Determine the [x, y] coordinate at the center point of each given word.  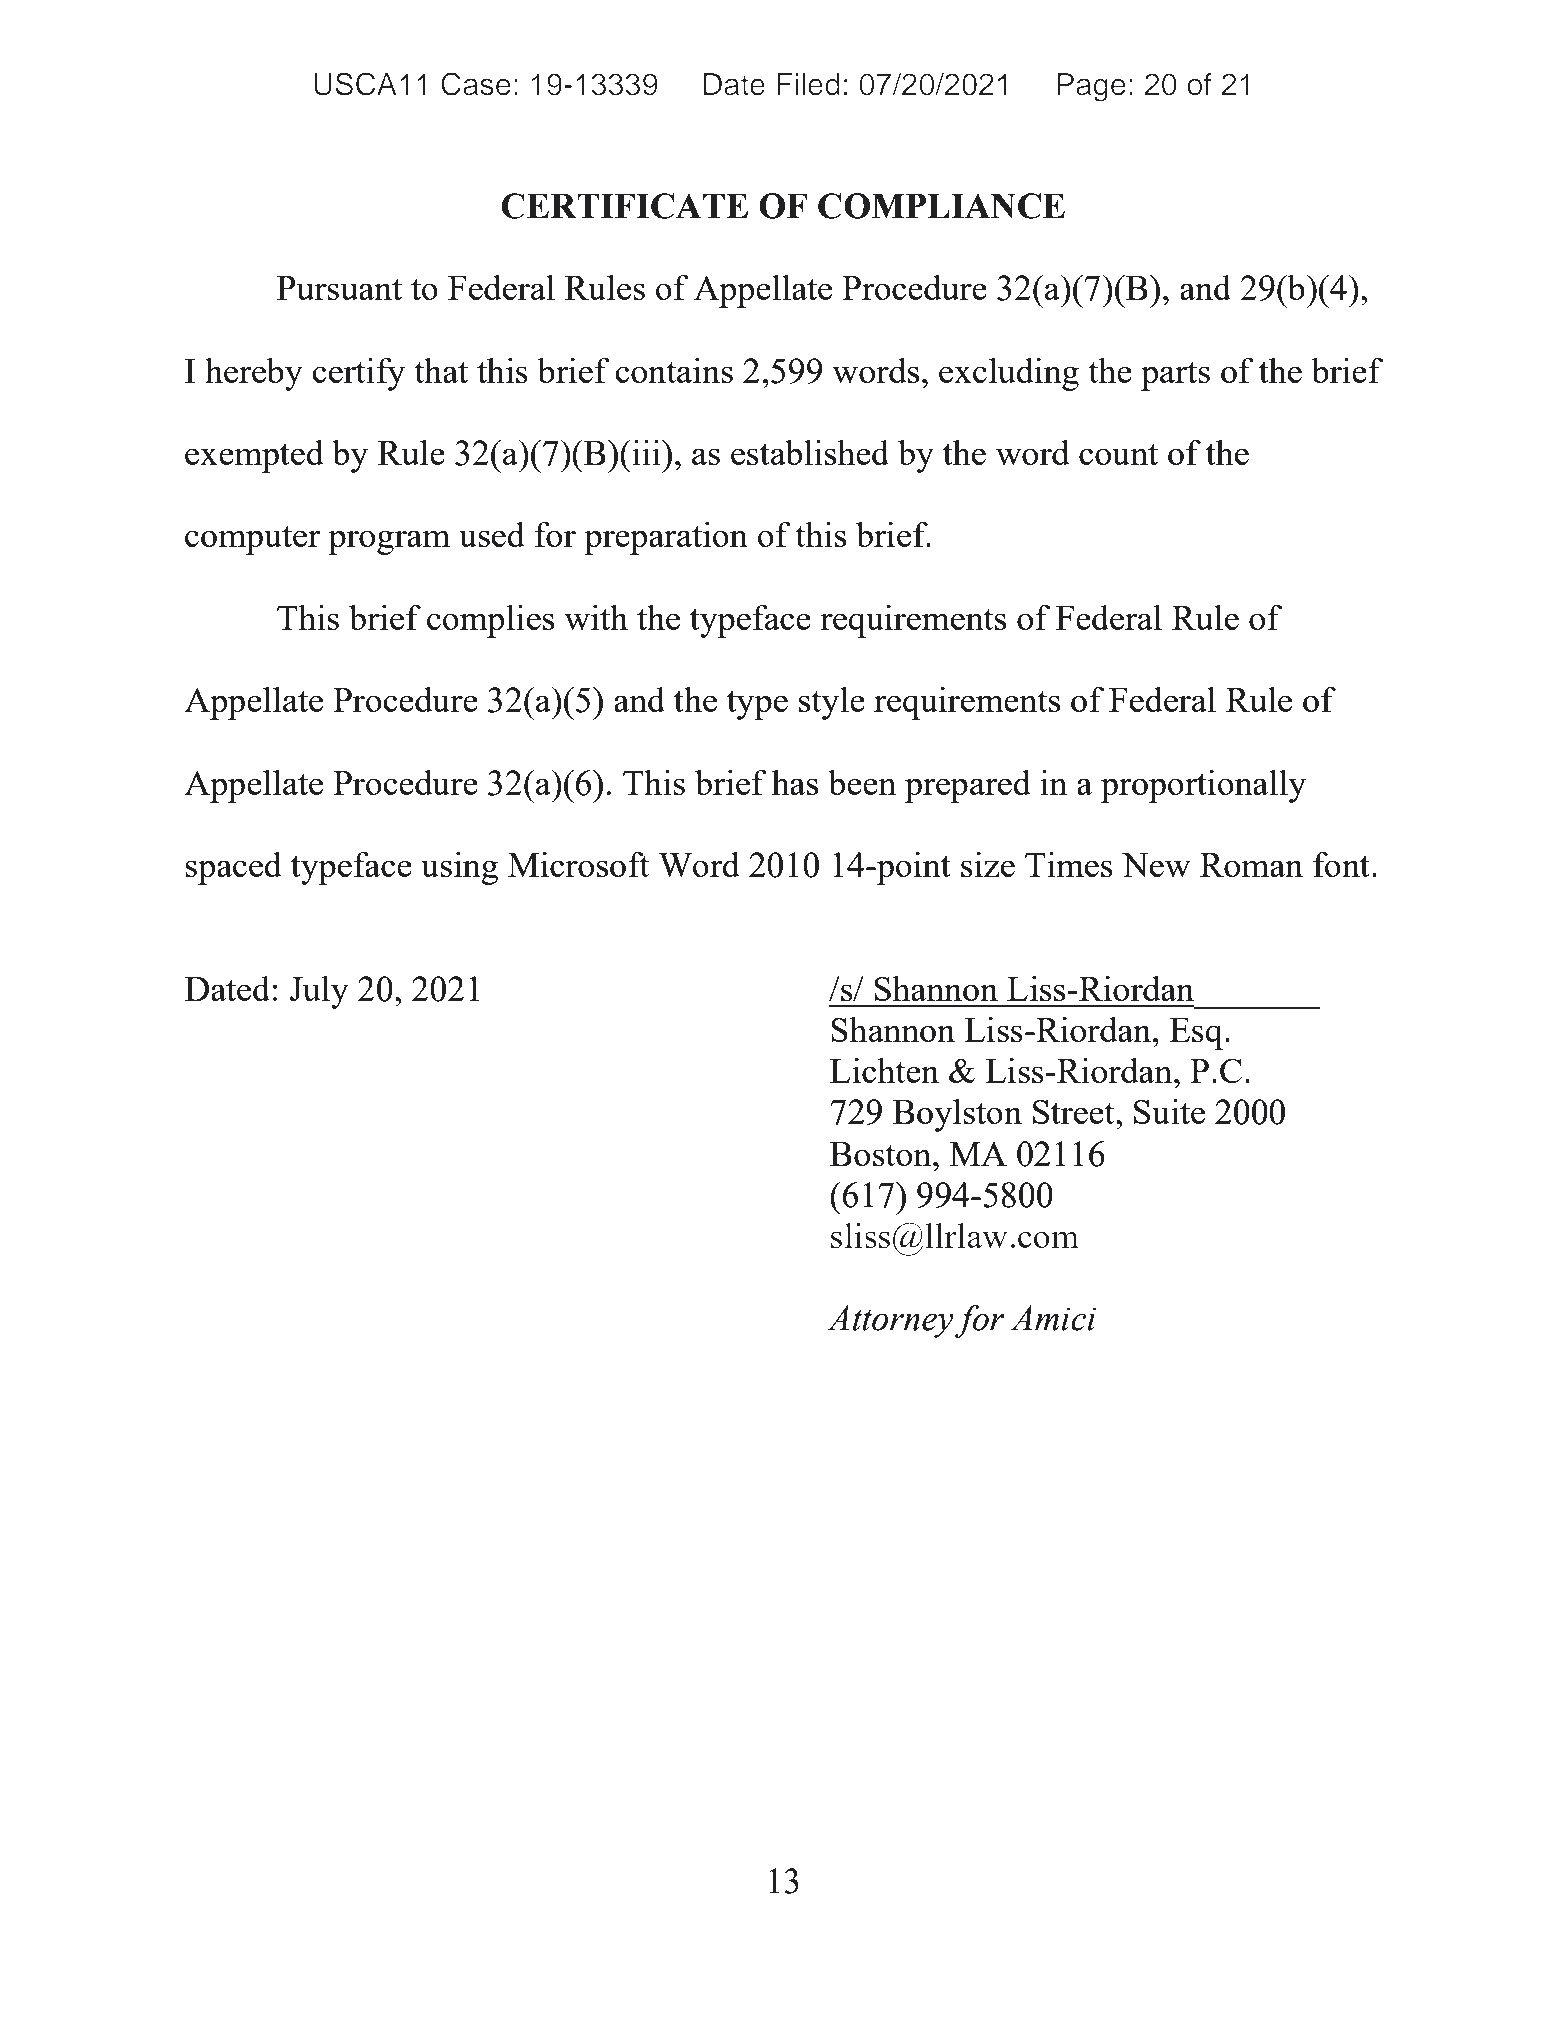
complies [490, 621]
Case [476, 84]
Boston [882, 1154]
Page [1091, 87]
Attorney [890, 1321]
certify [358, 374]
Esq [1196, 1034]
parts [1175, 376]
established [810, 452]
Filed [808, 84]
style [832, 703]
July [319, 992]
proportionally [1203, 786]
